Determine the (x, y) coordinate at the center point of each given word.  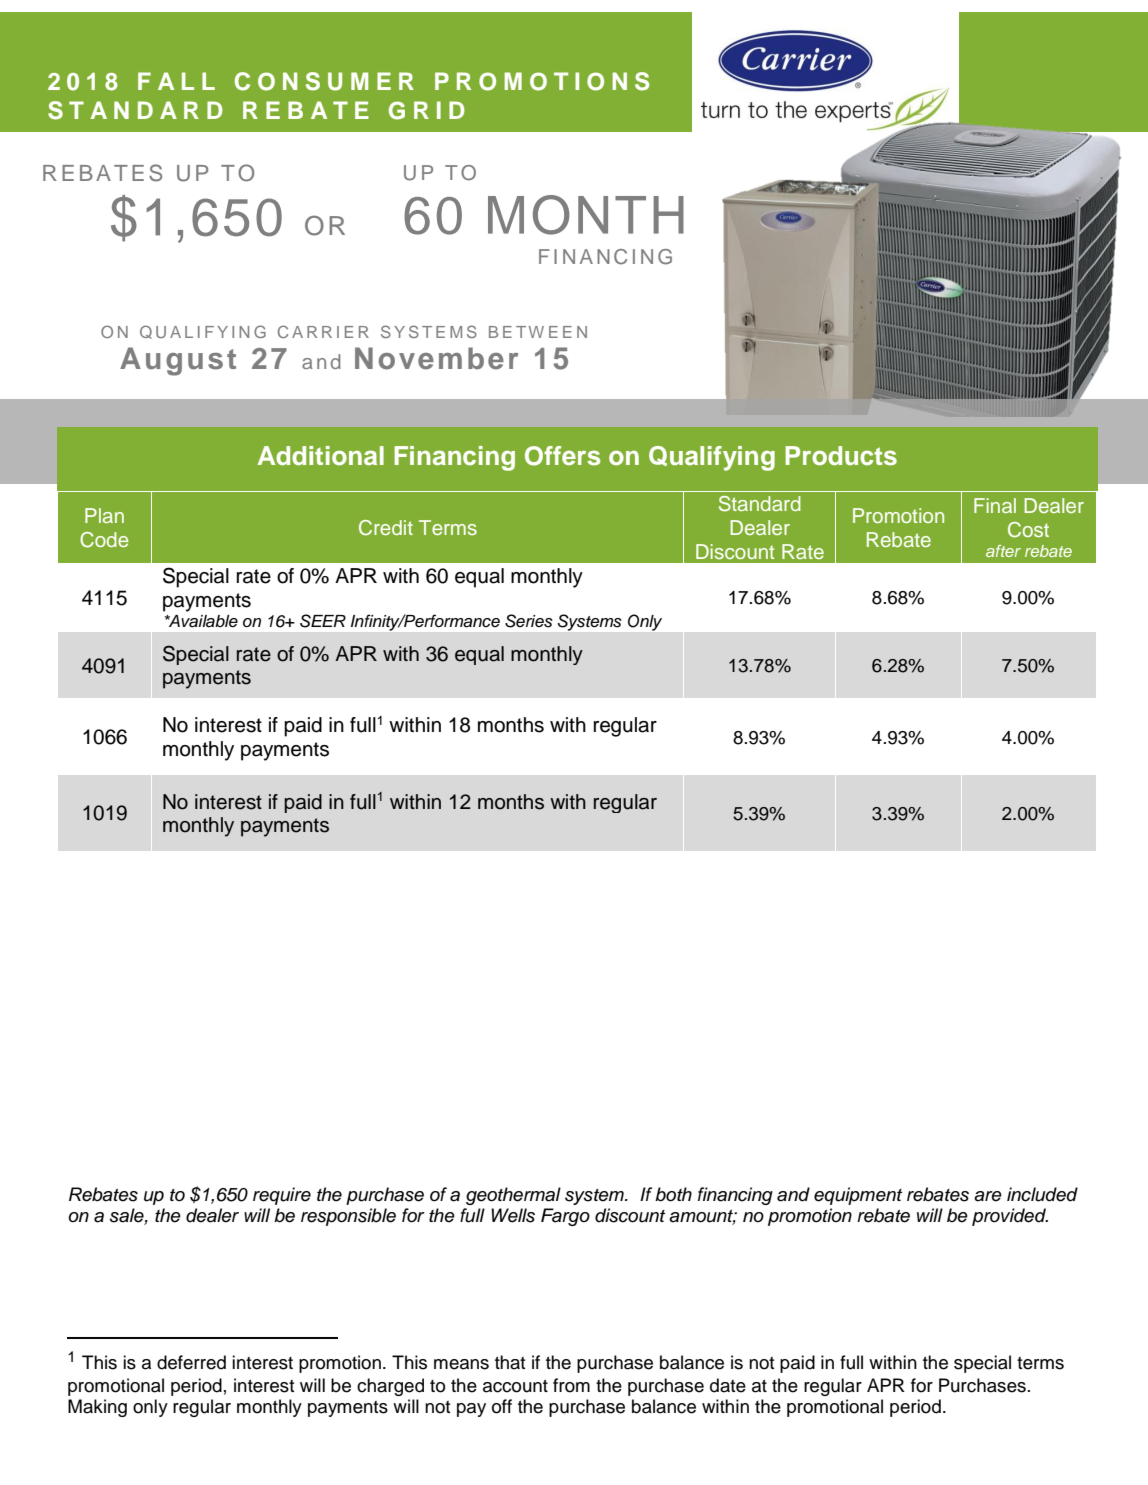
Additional (321, 456)
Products (841, 456)
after (1003, 551)
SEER (323, 621)
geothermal (513, 1196)
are (988, 1196)
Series (529, 621)
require (282, 1196)
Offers (562, 456)
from (571, 1385)
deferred (191, 1362)
